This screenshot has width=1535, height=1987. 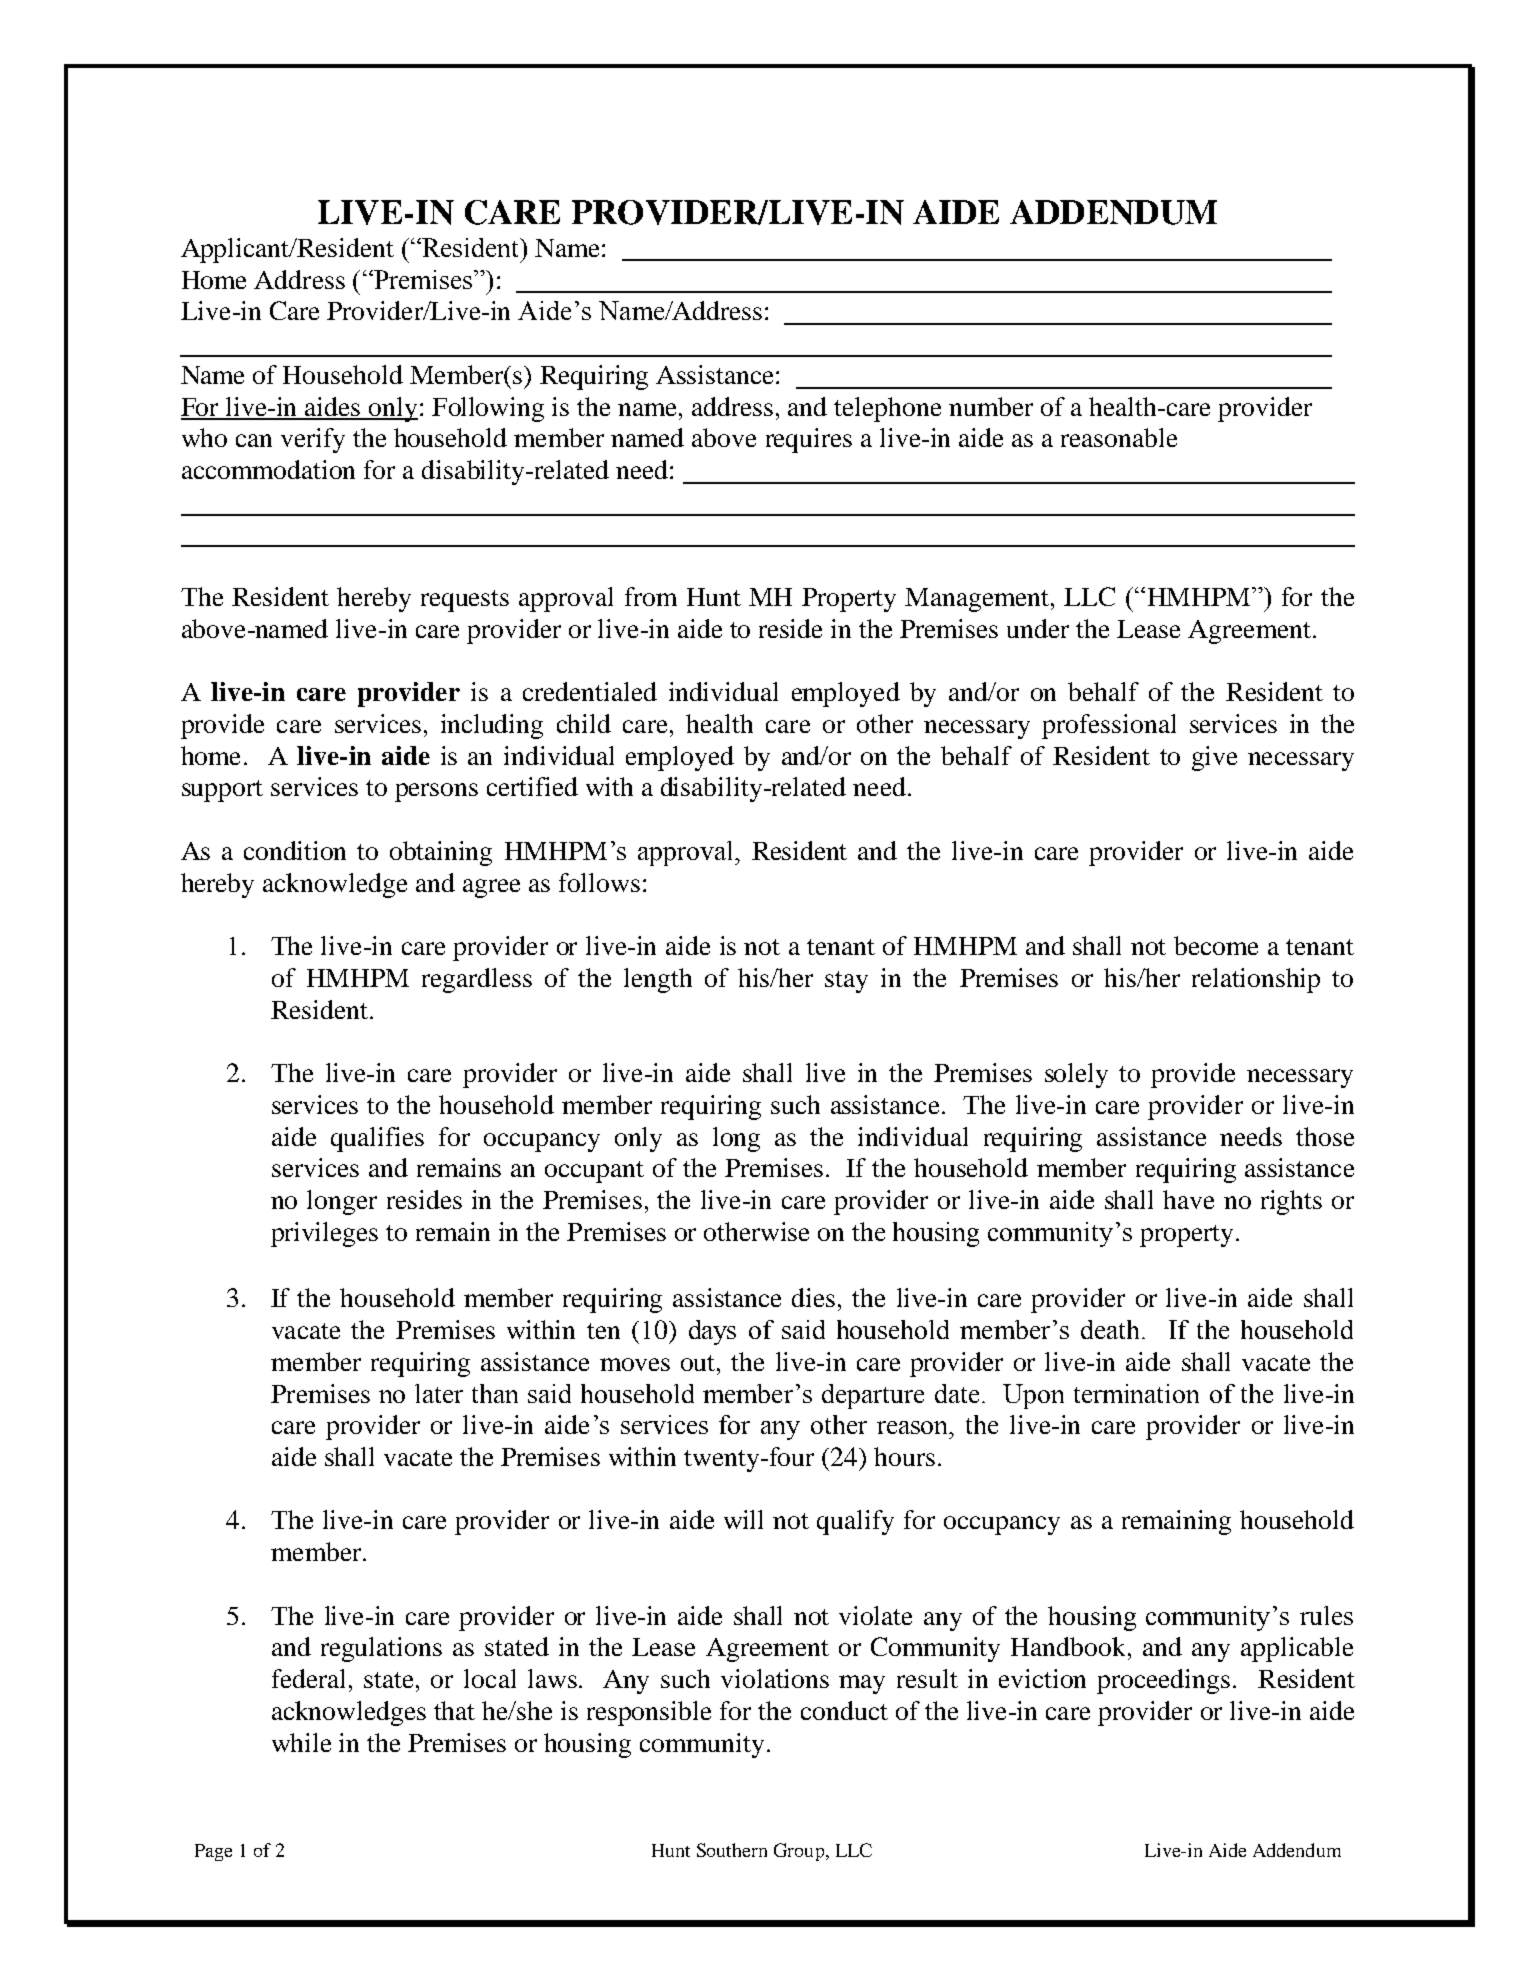 What do you see at coordinates (732, 1850) in the screenshot?
I see `Southern` at bounding box center [732, 1850].
